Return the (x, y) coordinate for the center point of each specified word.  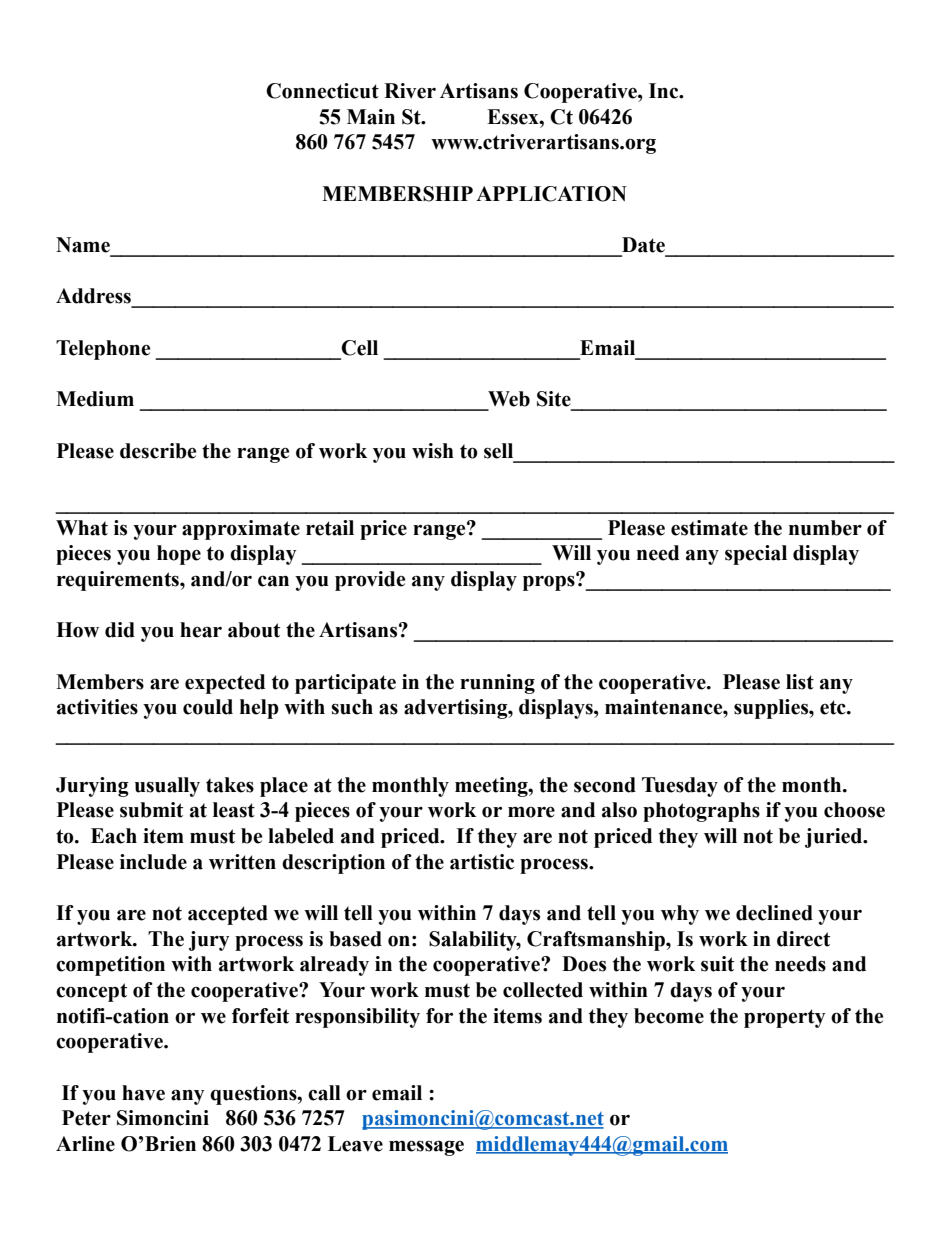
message (426, 1148)
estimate (709, 528)
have (143, 1093)
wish (433, 451)
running (497, 684)
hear (201, 630)
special (756, 555)
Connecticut (322, 91)
